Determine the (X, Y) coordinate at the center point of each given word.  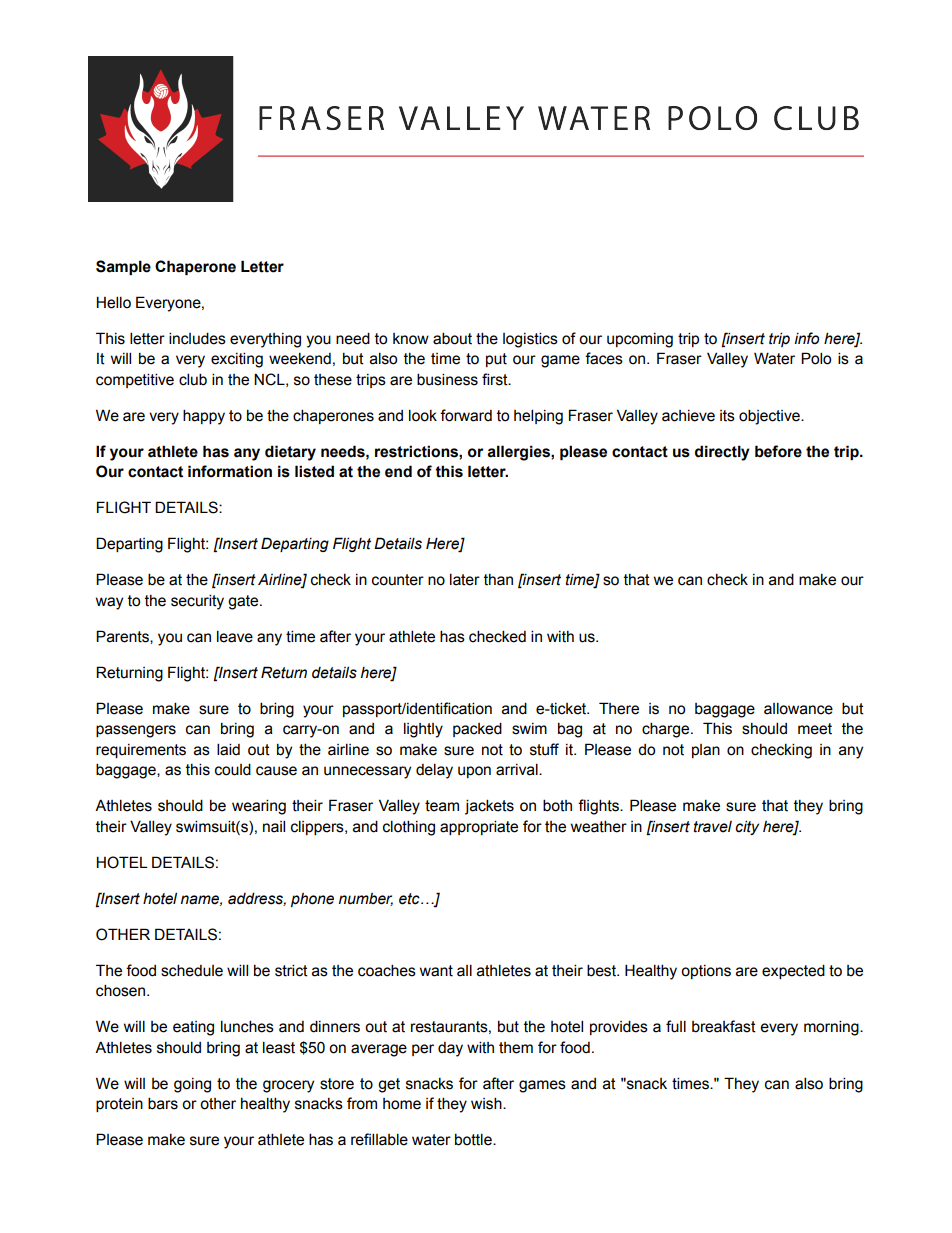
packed (477, 729)
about (452, 338)
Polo (816, 358)
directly (722, 453)
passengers (136, 731)
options (706, 972)
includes (197, 338)
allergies (519, 453)
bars (163, 1103)
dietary (290, 453)
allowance (798, 708)
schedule (192, 970)
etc (410, 899)
